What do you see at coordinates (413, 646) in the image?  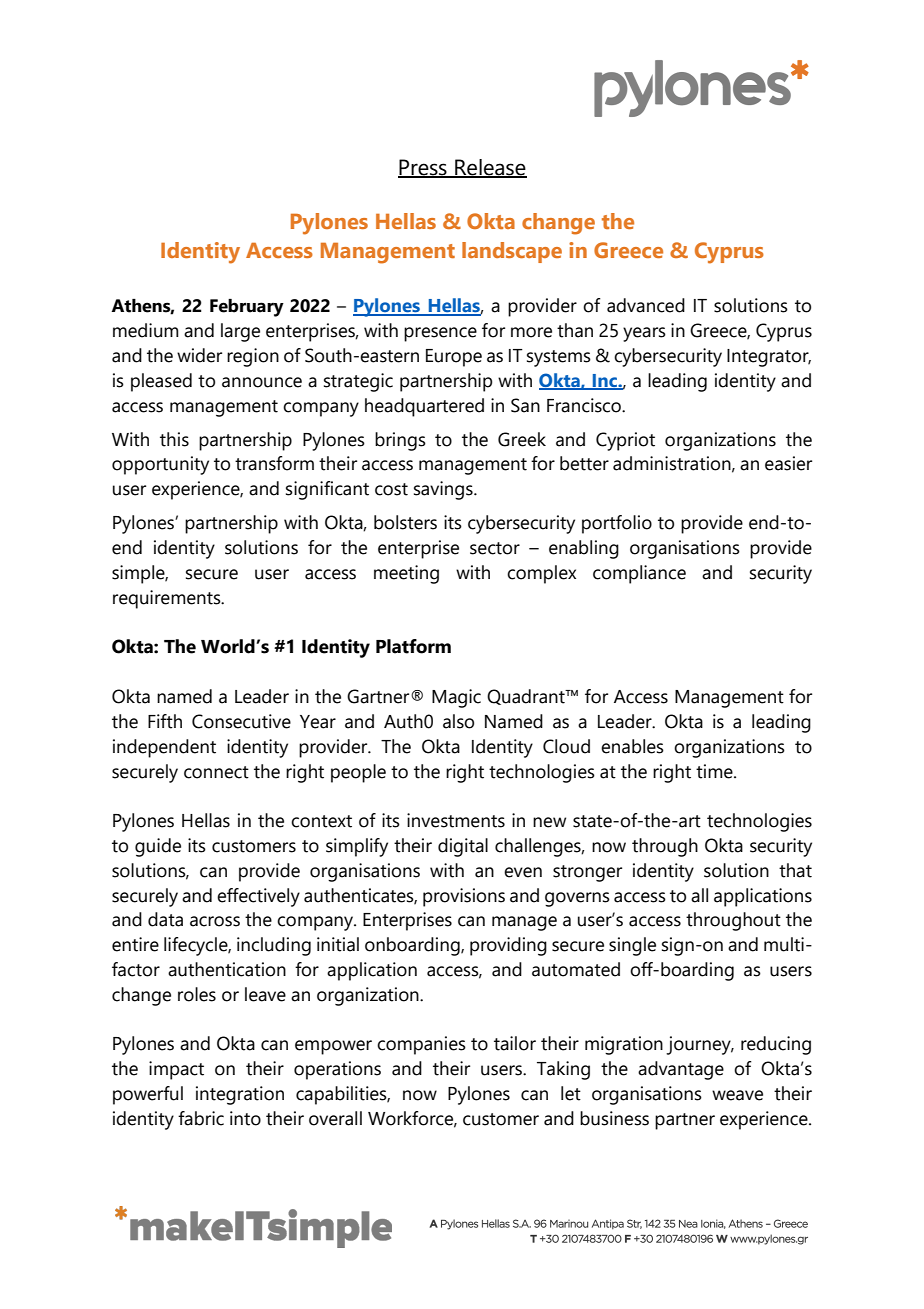 I see `Platform` at bounding box center [413, 646].
